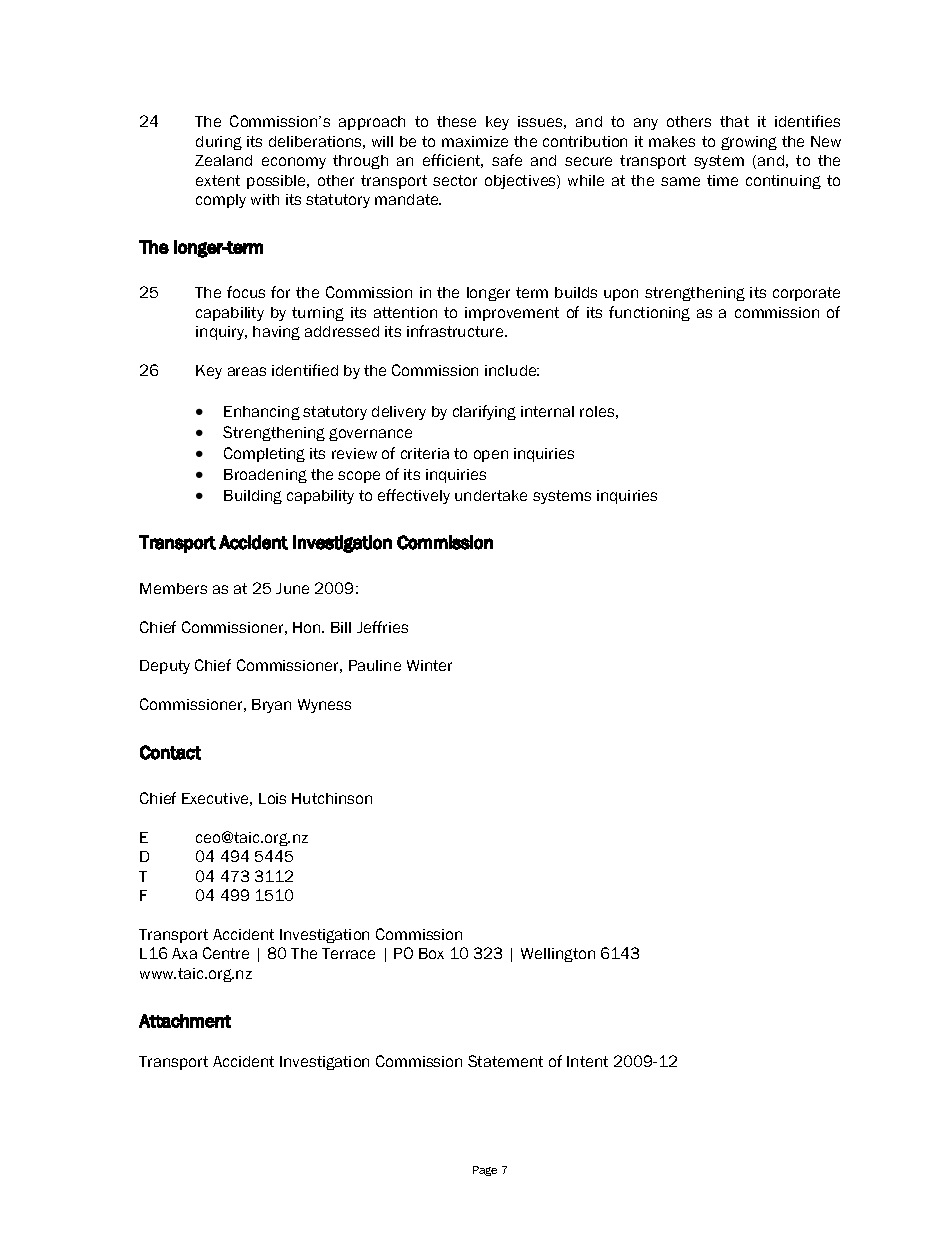 This screenshot has width=952, height=1233. Describe the element at coordinates (749, 143) in the screenshot. I see `growing` at that location.
